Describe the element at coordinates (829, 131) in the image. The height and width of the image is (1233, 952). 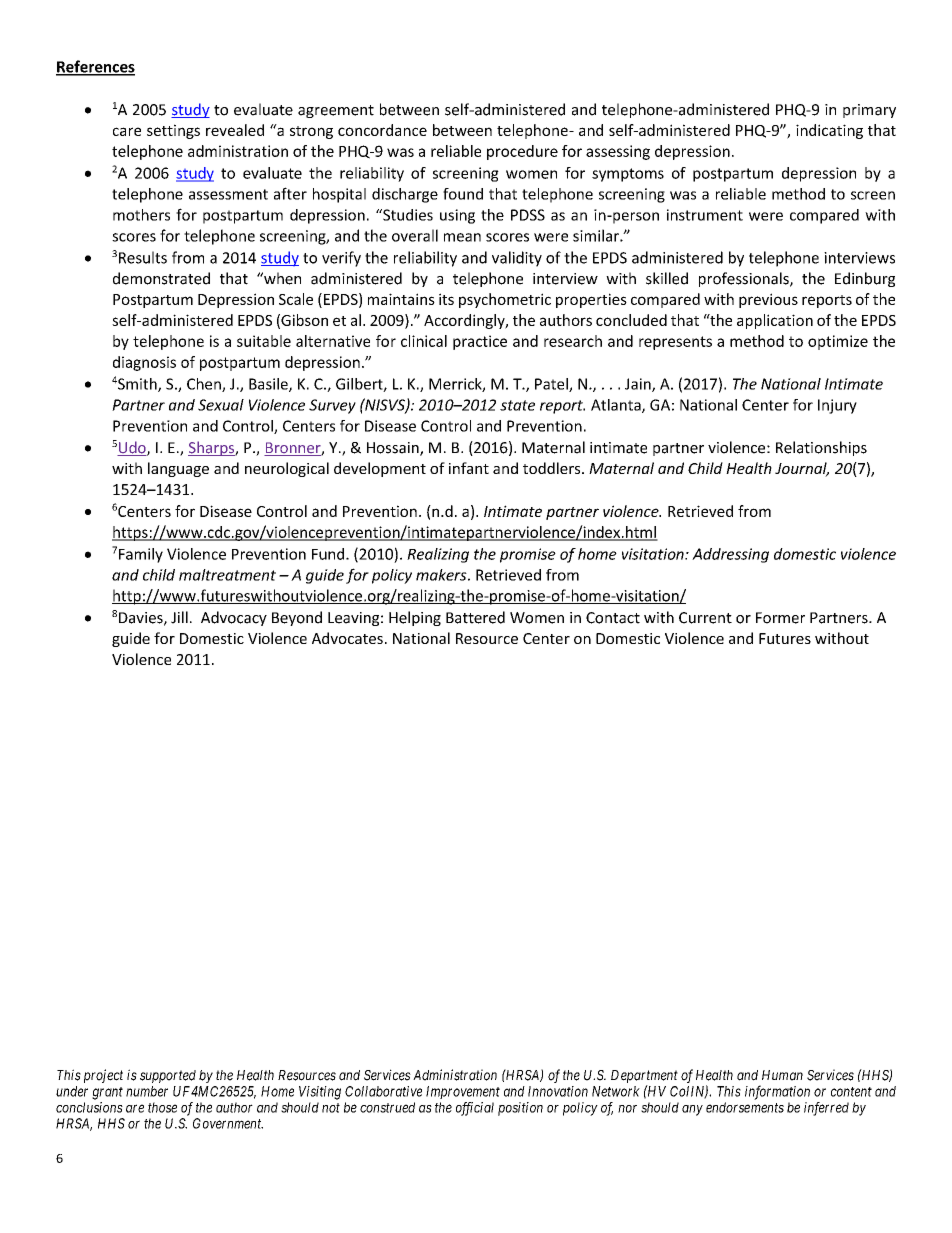
I see `indicating` at that location.
